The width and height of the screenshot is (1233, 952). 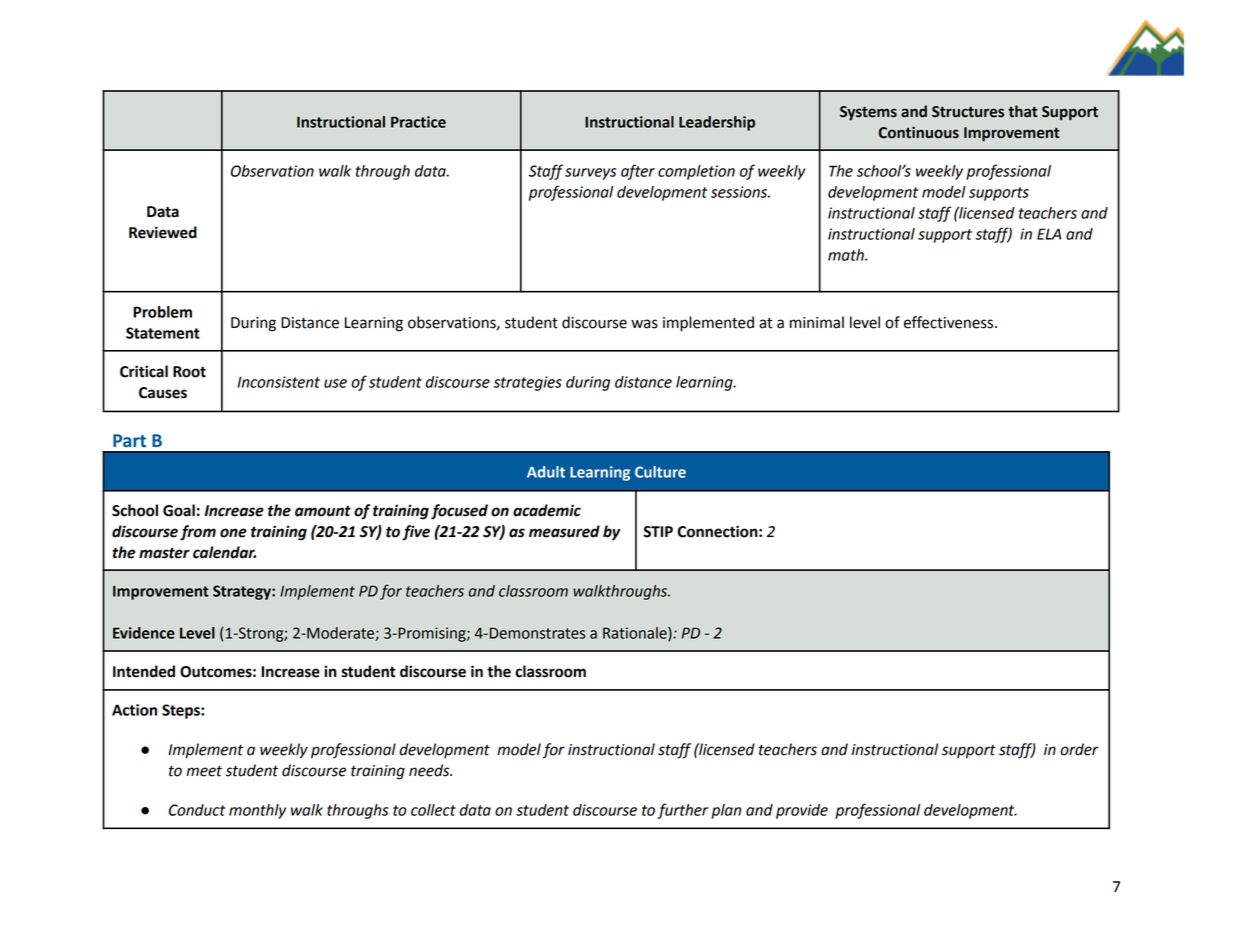 I want to click on Culture, so click(x=660, y=472).
